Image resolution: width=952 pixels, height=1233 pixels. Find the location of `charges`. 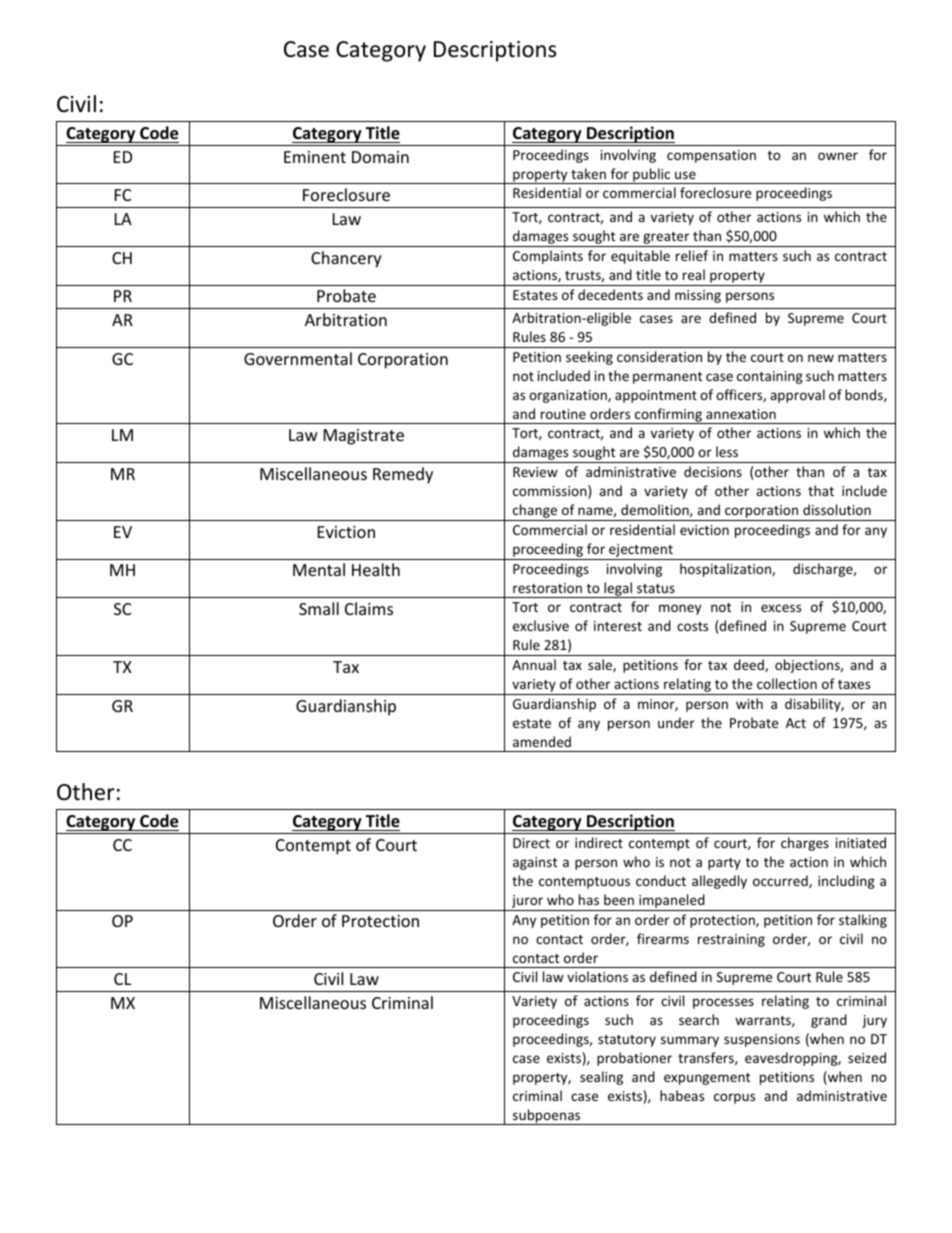

charges is located at coordinates (805, 844).
